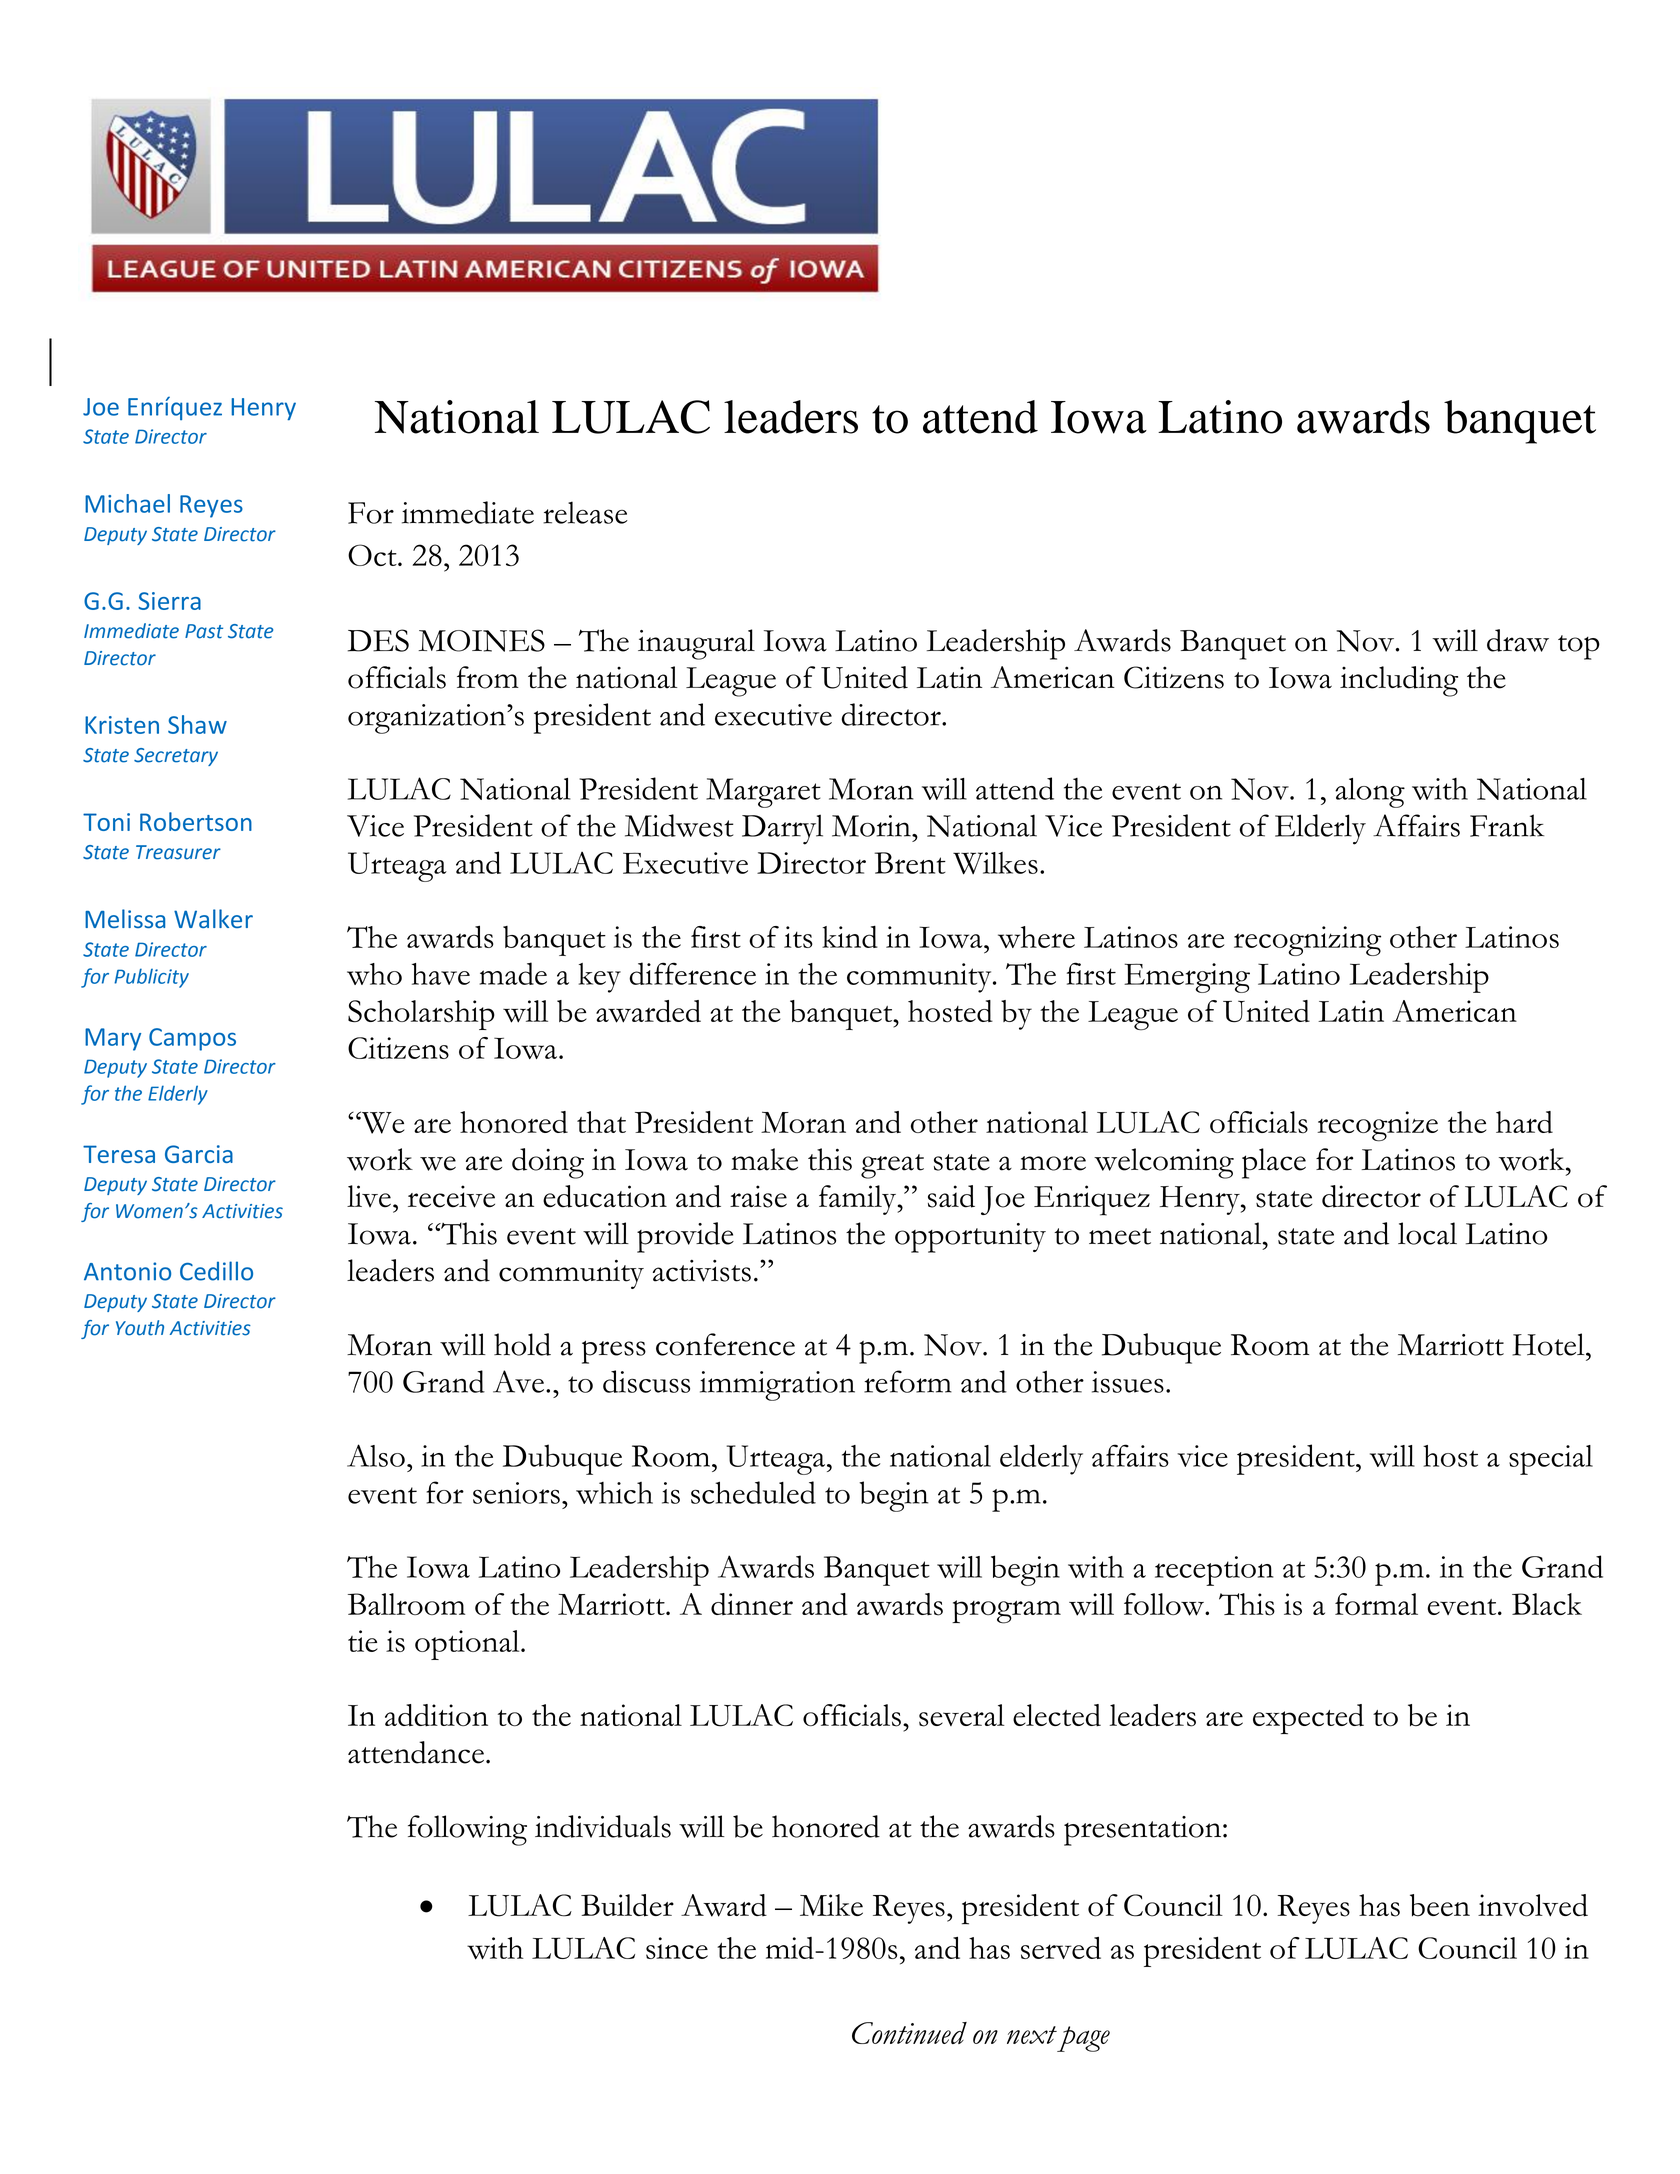 The height and width of the page is (2174, 1680). I want to click on inaugural, so click(696, 644).
